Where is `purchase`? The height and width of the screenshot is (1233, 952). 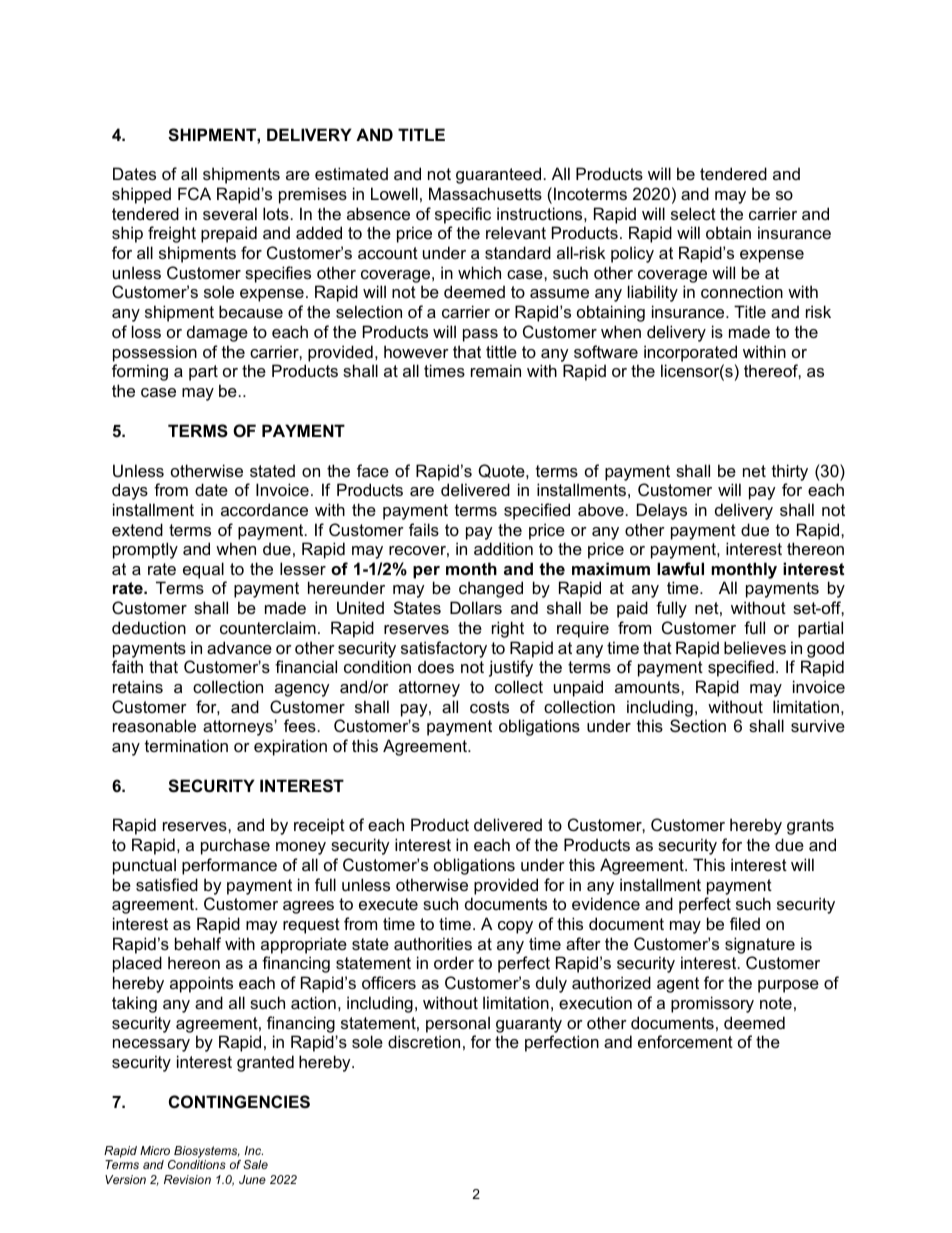
purchase is located at coordinates (235, 846).
